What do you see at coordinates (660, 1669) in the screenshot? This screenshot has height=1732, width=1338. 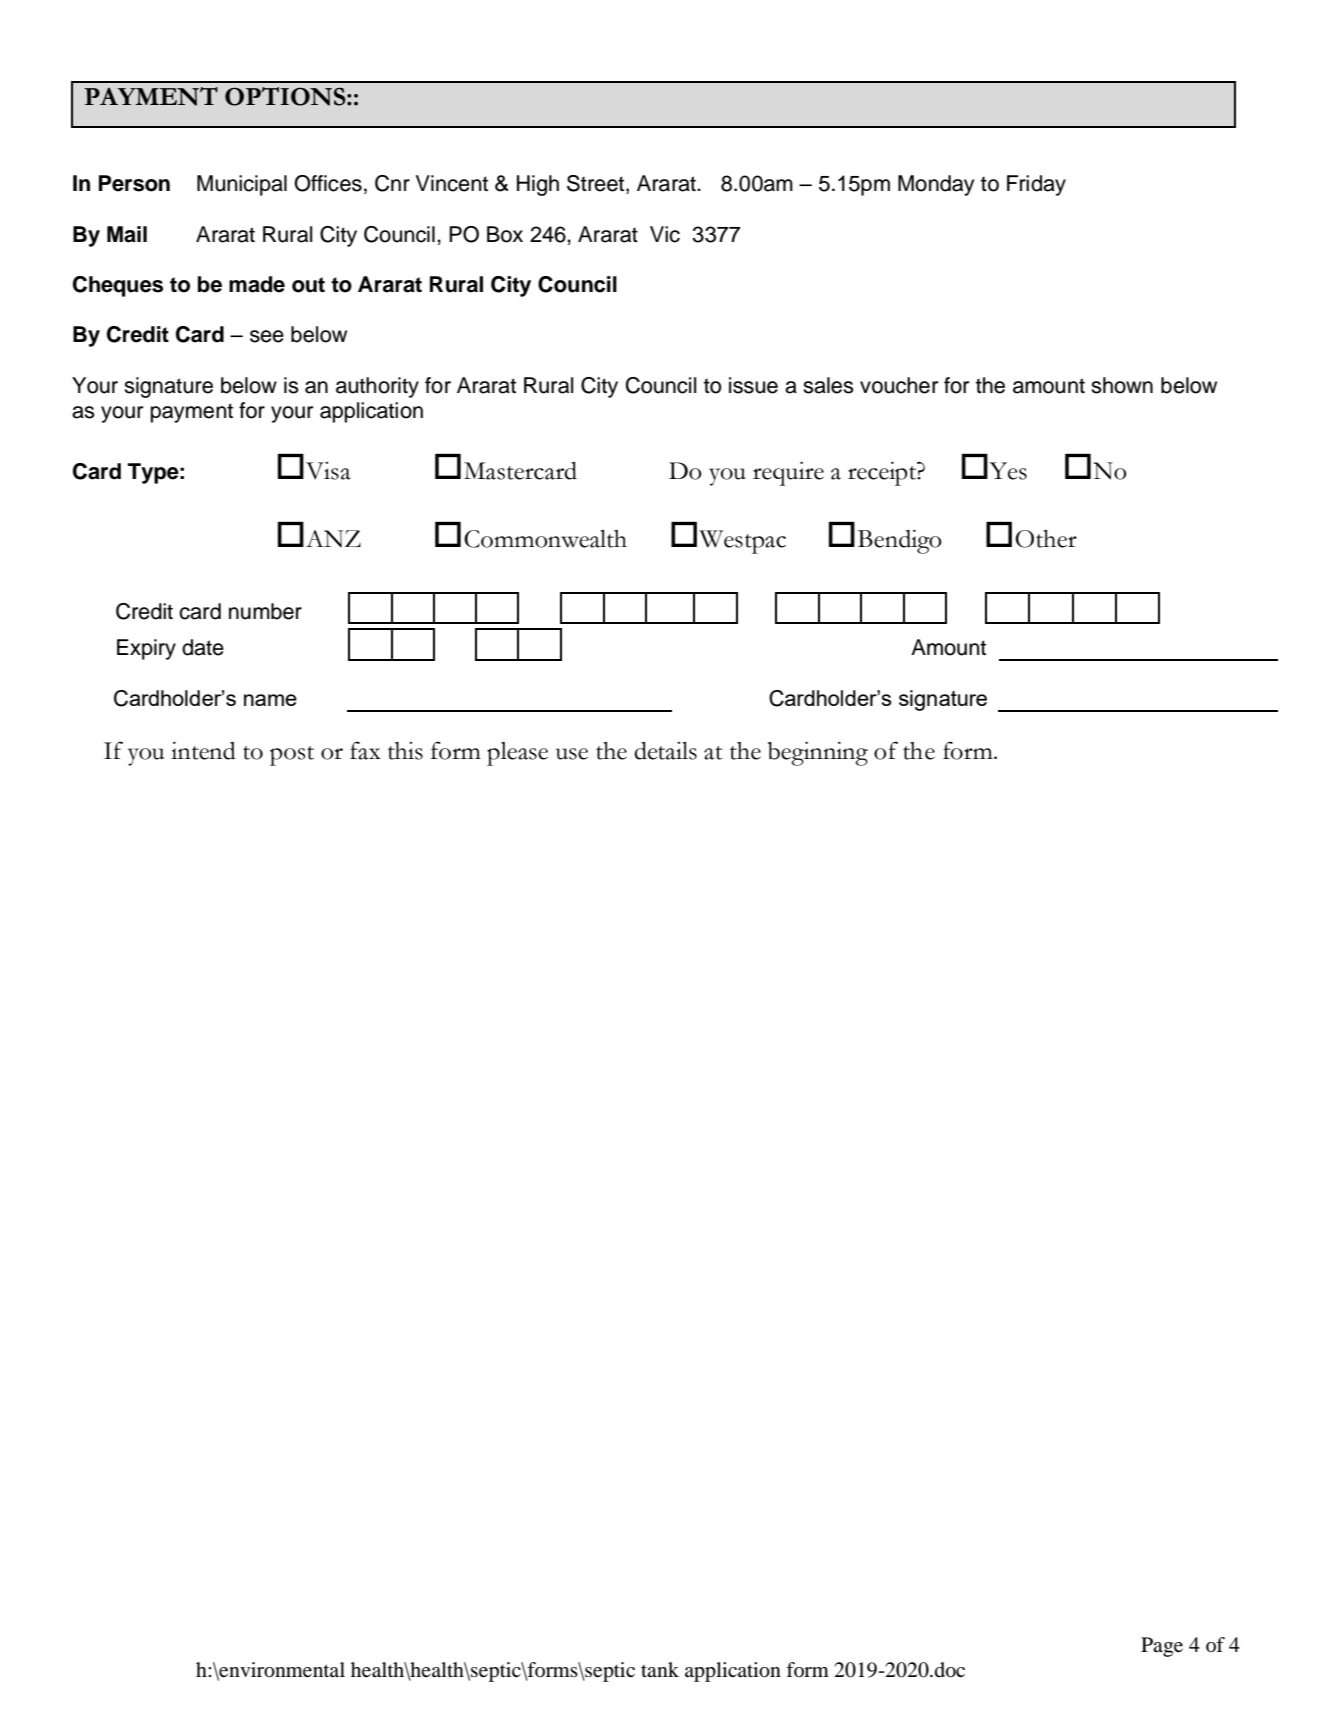 I see `tank` at bounding box center [660, 1669].
